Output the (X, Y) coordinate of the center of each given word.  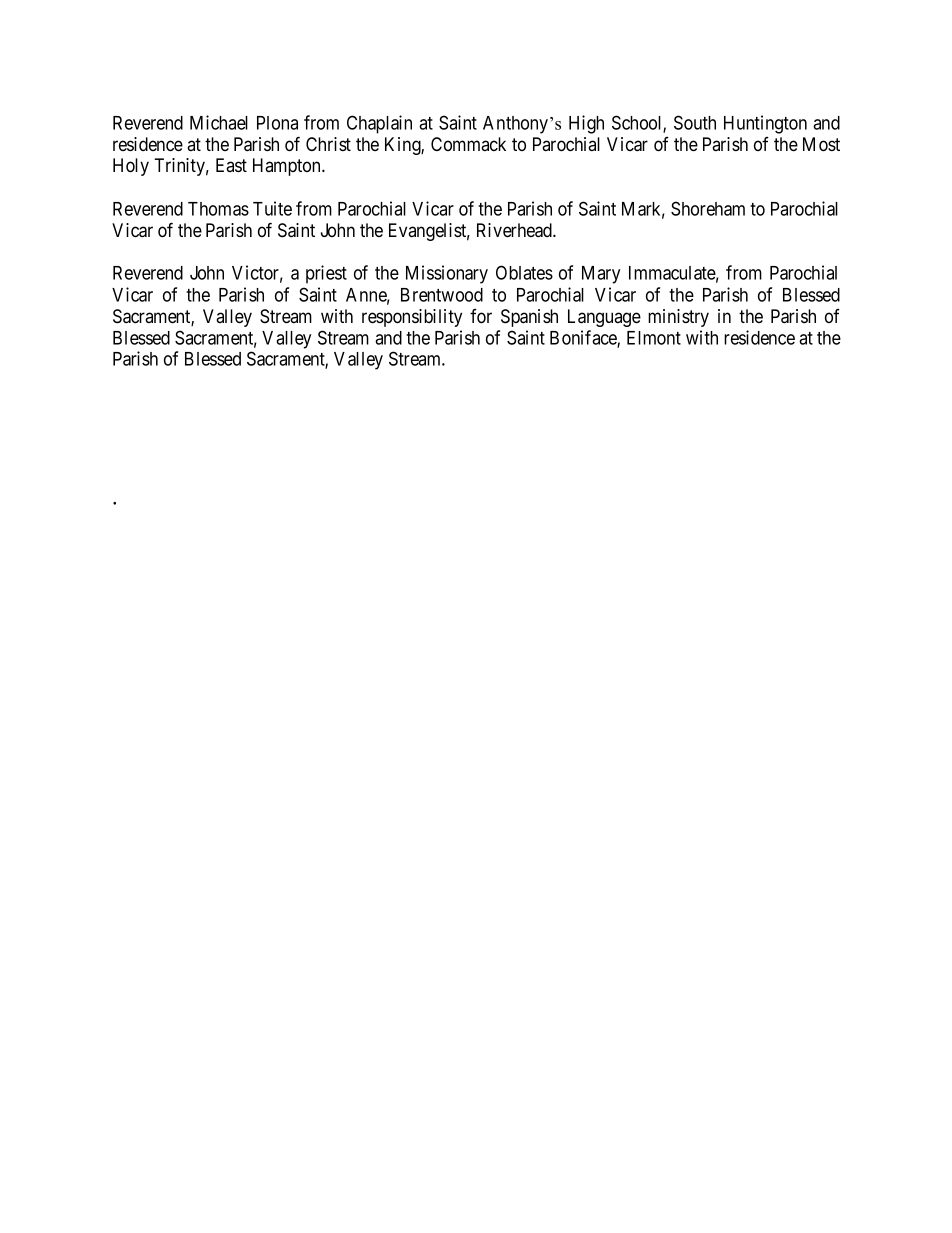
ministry (678, 318)
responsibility (412, 318)
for (481, 316)
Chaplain (379, 124)
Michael (219, 122)
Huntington (765, 124)
